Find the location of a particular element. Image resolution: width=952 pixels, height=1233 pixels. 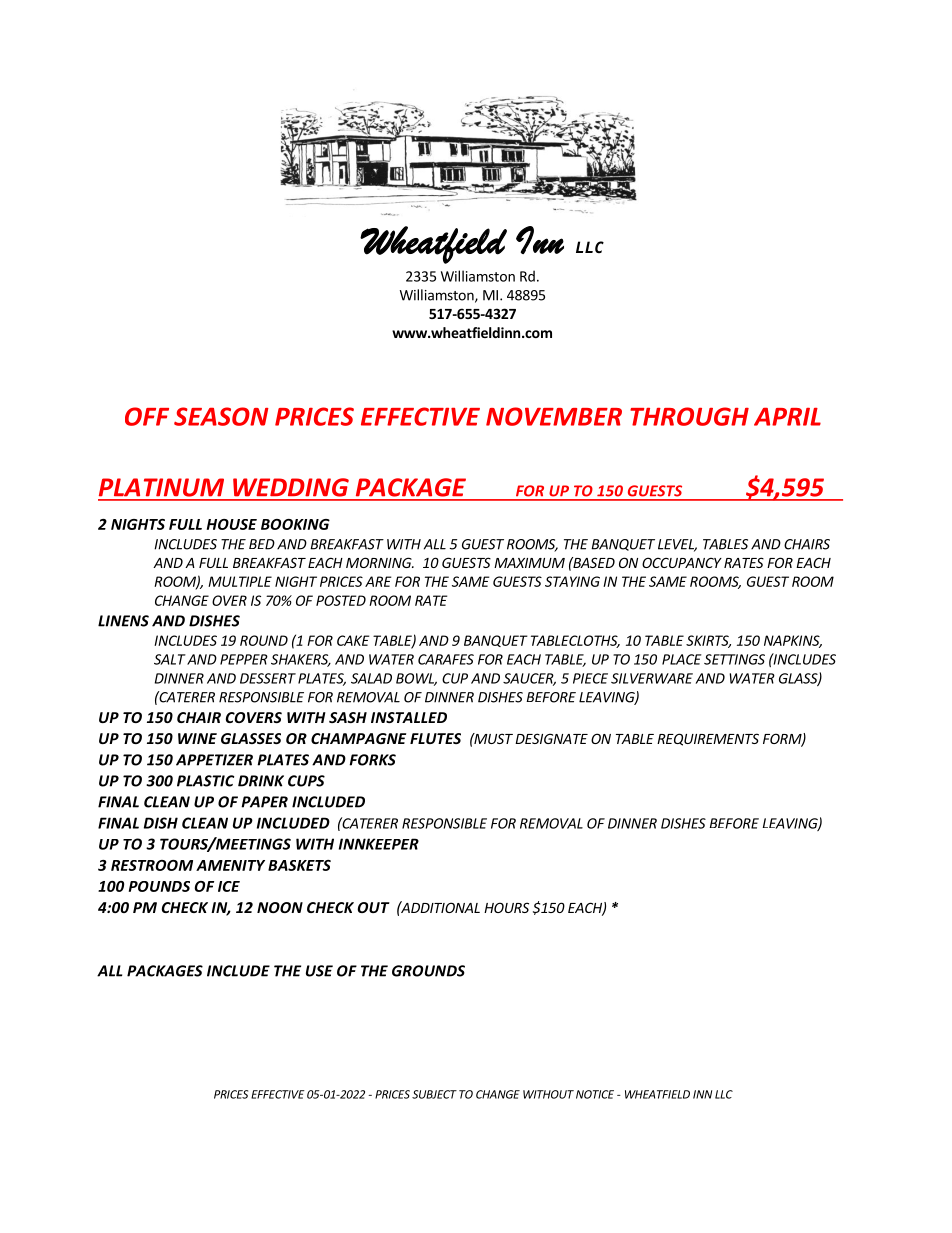

SEASON is located at coordinates (221, 416).
